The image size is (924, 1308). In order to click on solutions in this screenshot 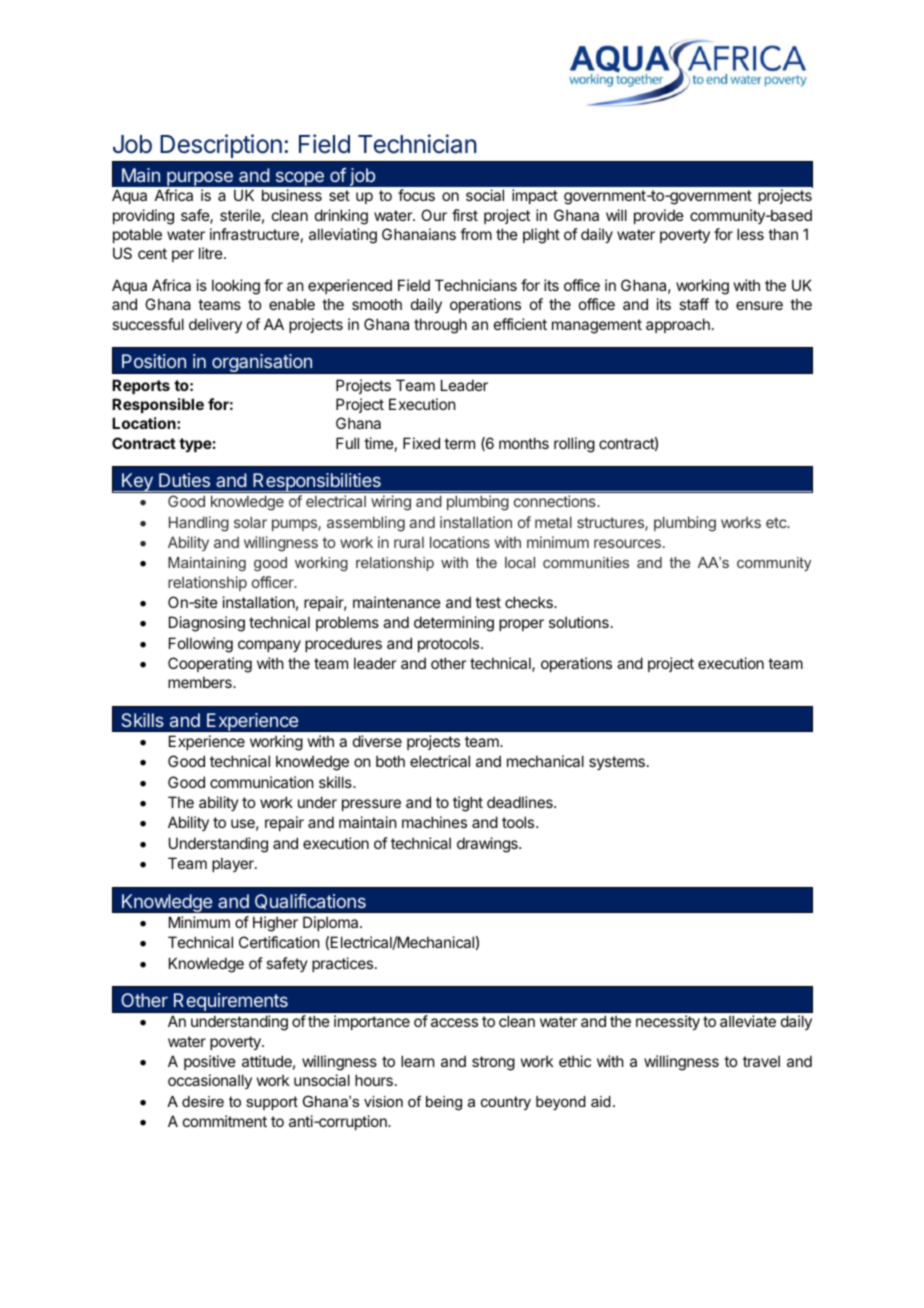, I will do `click(579, 622)`.
